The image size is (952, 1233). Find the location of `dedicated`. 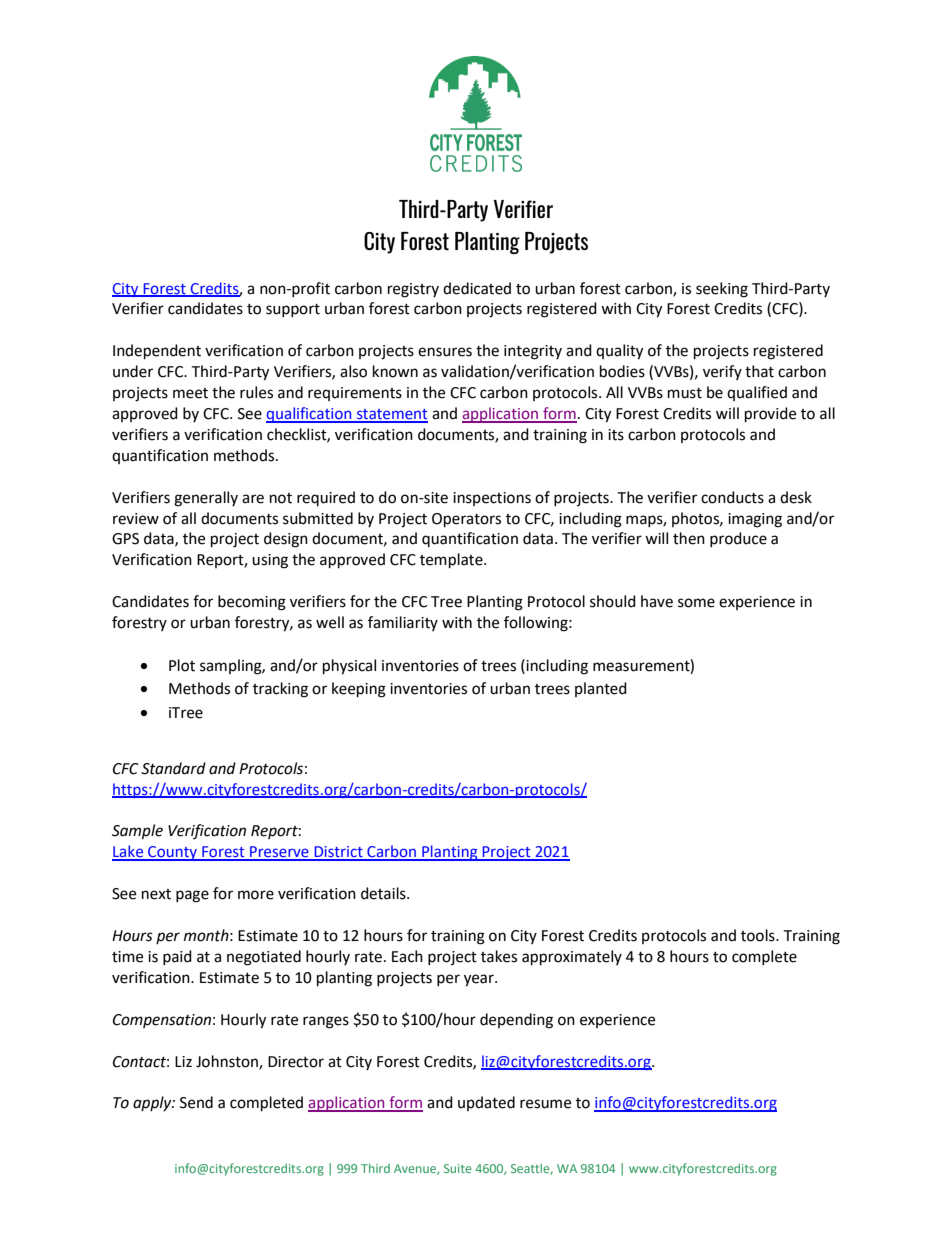

dedicated is located at coordinates (477, 288).
